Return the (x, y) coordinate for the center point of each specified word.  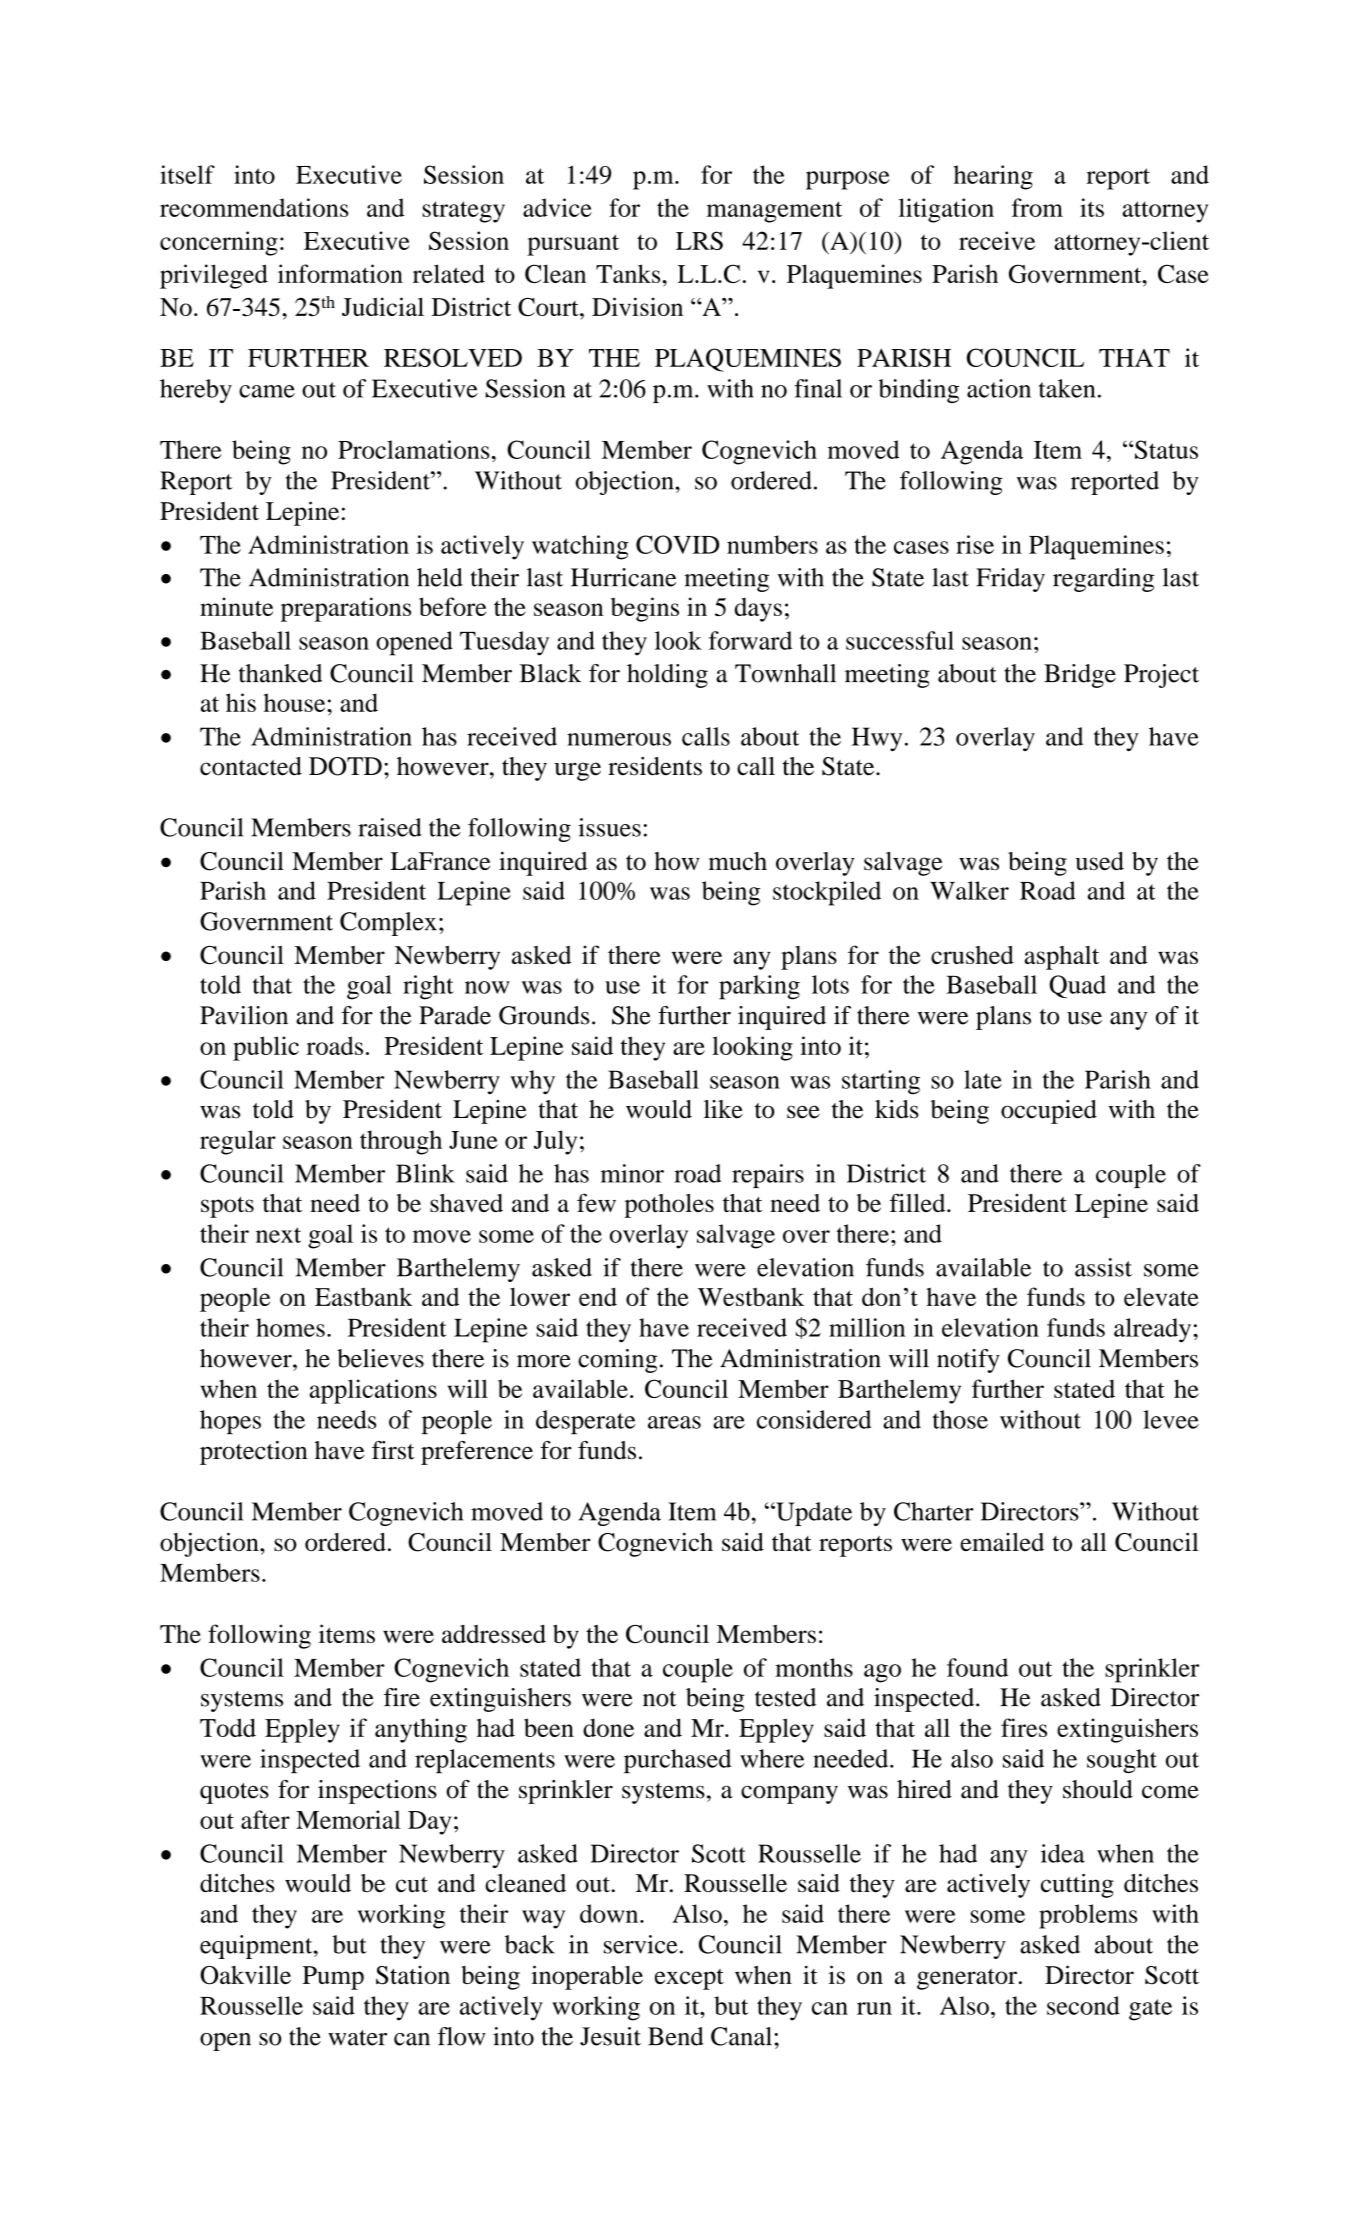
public (266, 1048)
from (1037, 207)
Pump (333, 1978)
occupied (1049, 1112)
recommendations (254, 207)
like (723, 1109)
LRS (699, 240)
